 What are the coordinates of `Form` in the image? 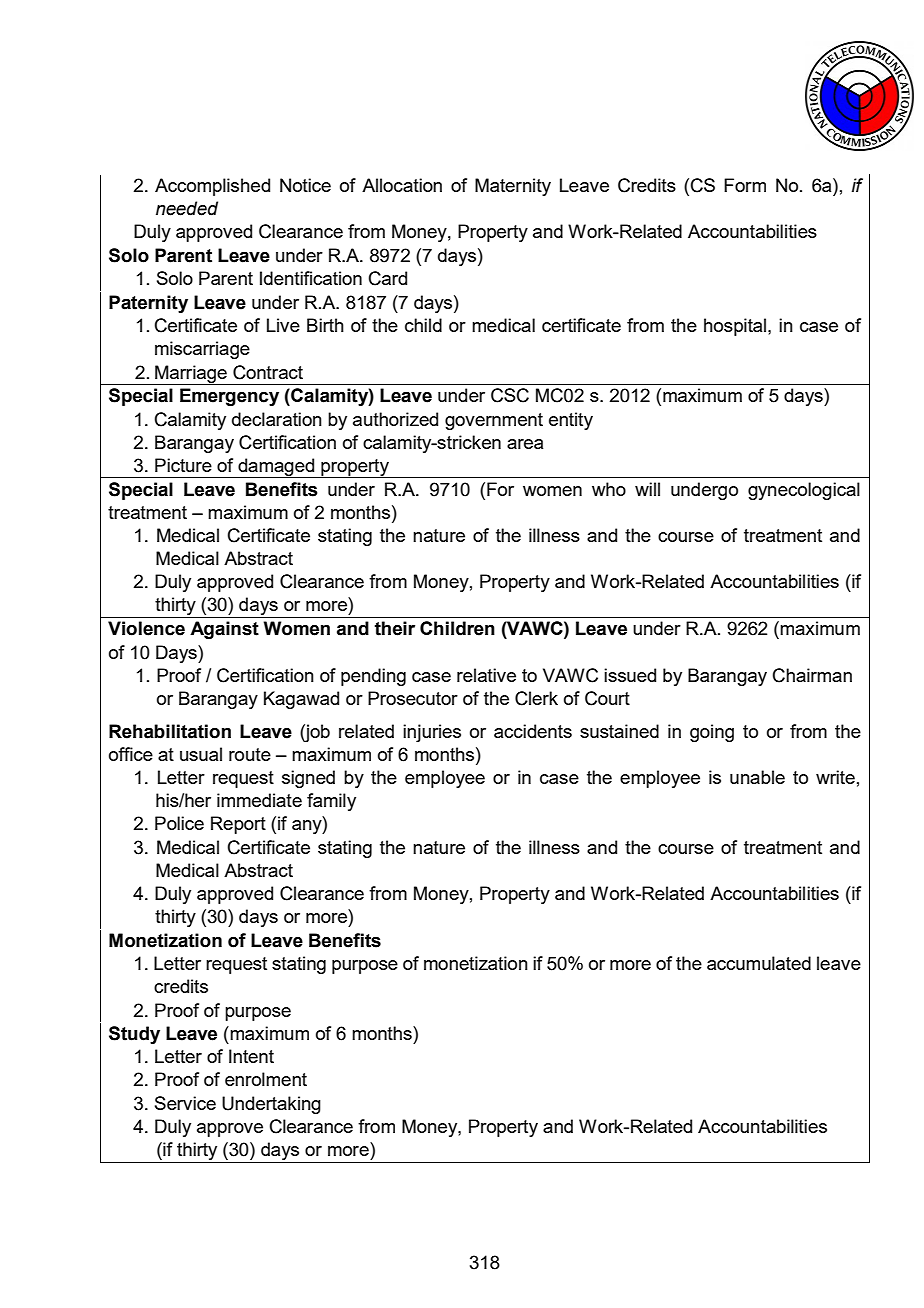 It's located at (745, 185).
